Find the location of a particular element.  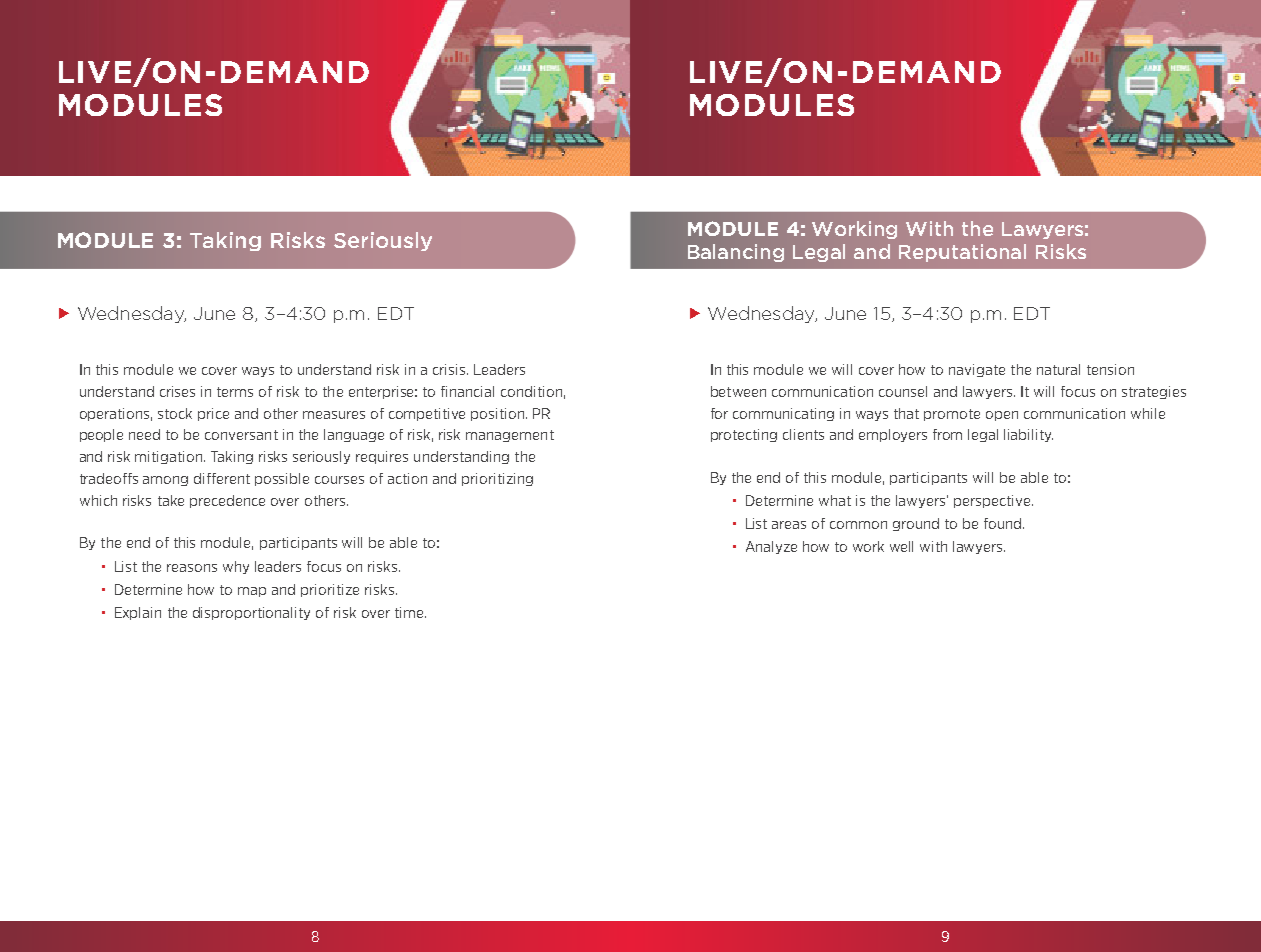

natural is located at coordinates (1058, 369).
